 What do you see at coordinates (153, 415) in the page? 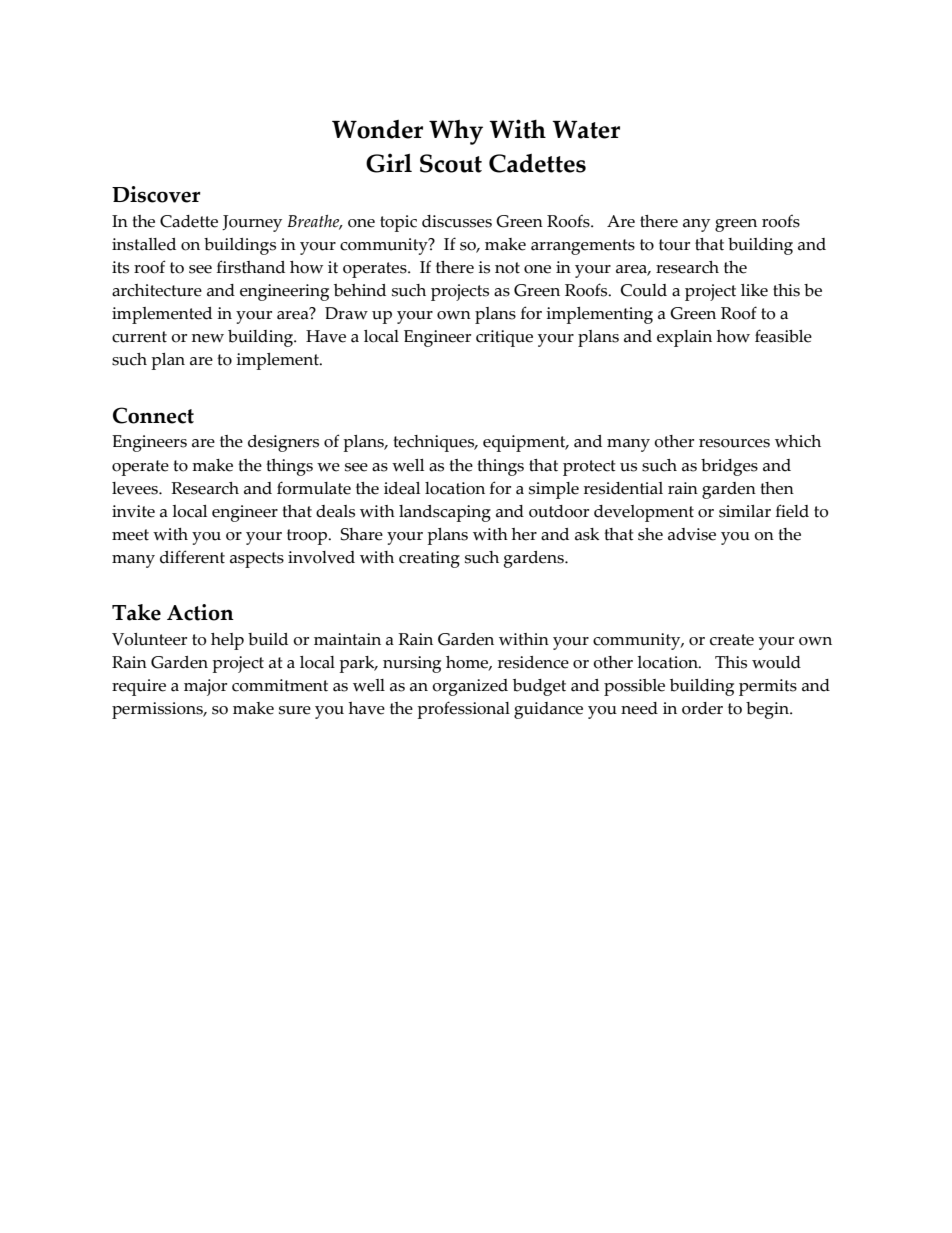
I see `Connect` at bounding box center [153, 415].
